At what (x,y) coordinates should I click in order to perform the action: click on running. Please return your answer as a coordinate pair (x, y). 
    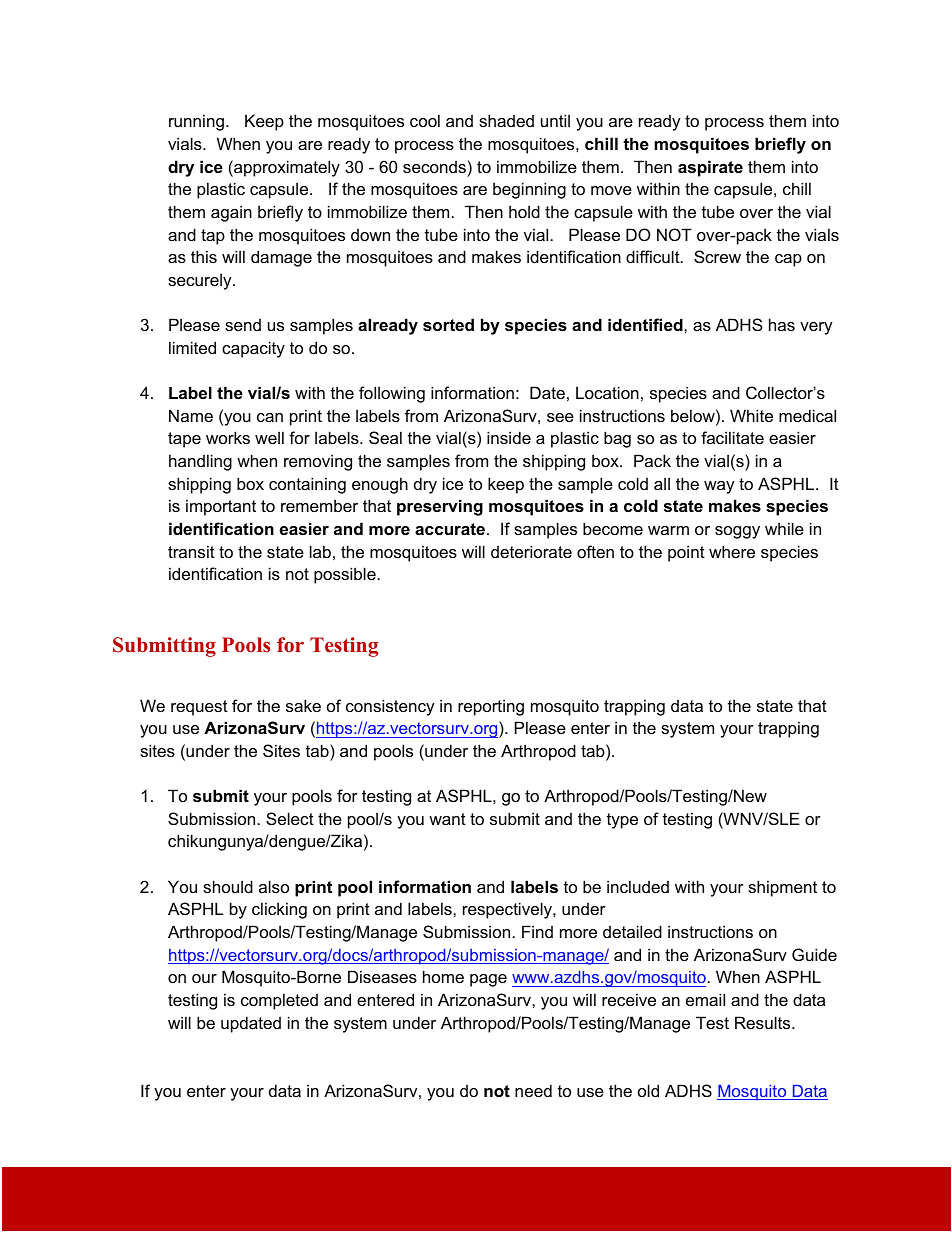
    Looking at the image, I should click on (196, 122).
